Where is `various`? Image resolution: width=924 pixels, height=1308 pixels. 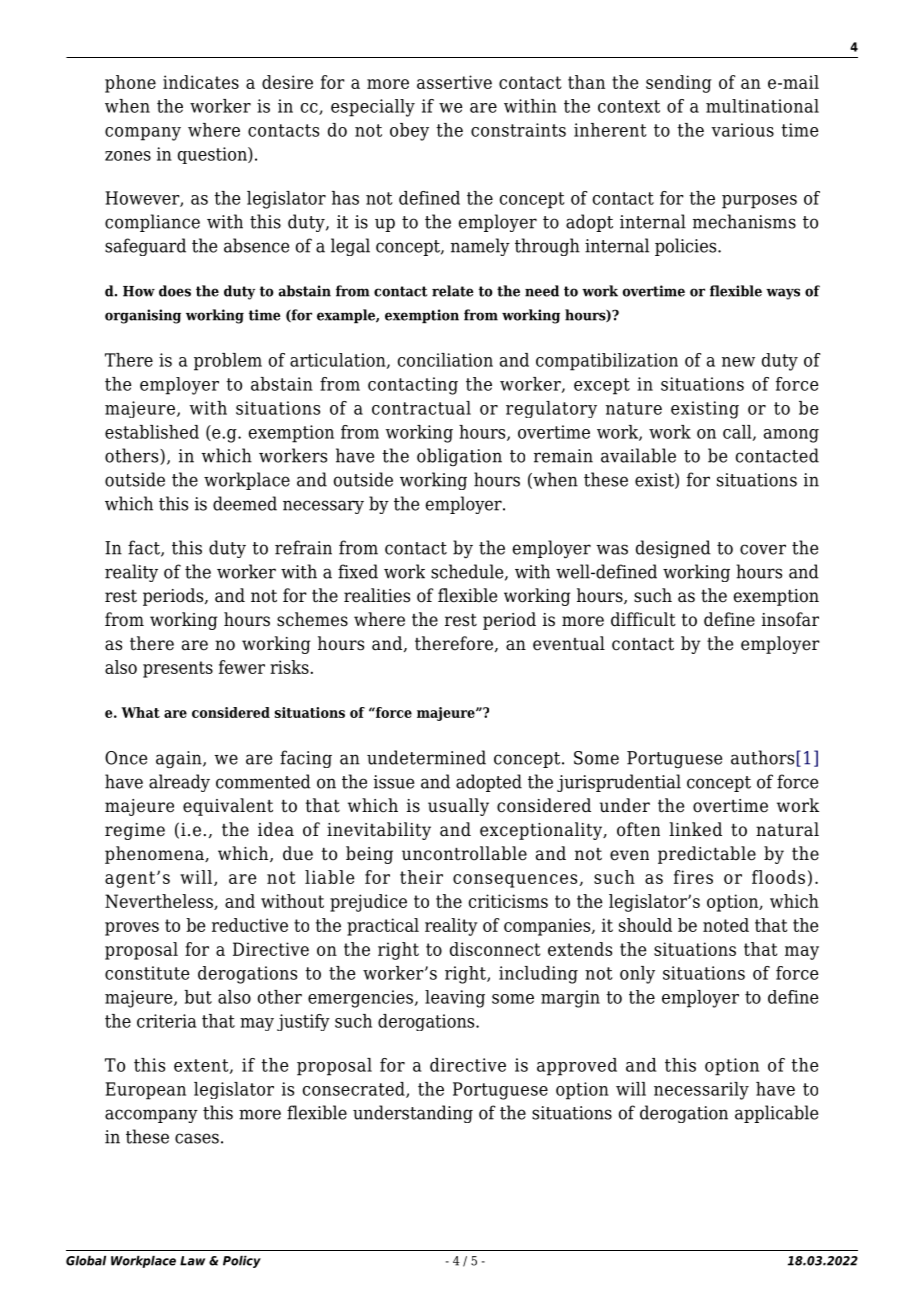 various is located at coordinates (742, 130).
